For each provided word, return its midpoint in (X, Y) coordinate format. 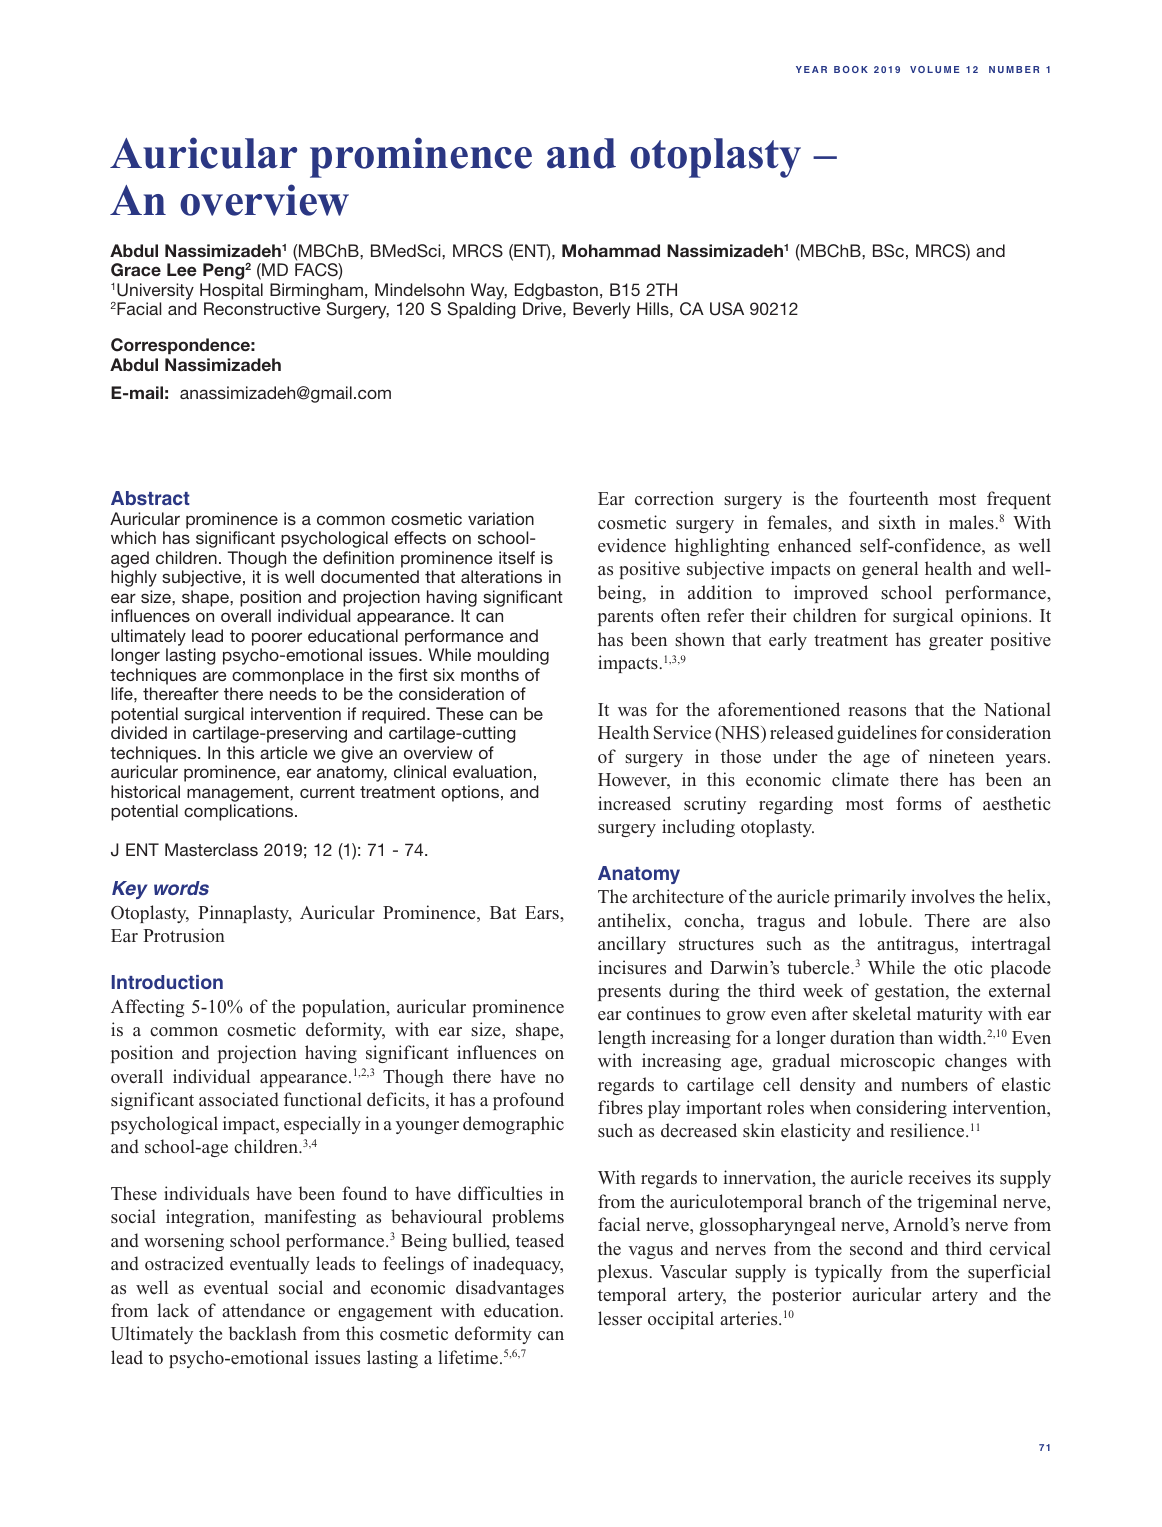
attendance (263, 1310)
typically (848, 1273)
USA (727, 309)
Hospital (231, 291)
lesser (620, 1318)
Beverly (601, 310)
